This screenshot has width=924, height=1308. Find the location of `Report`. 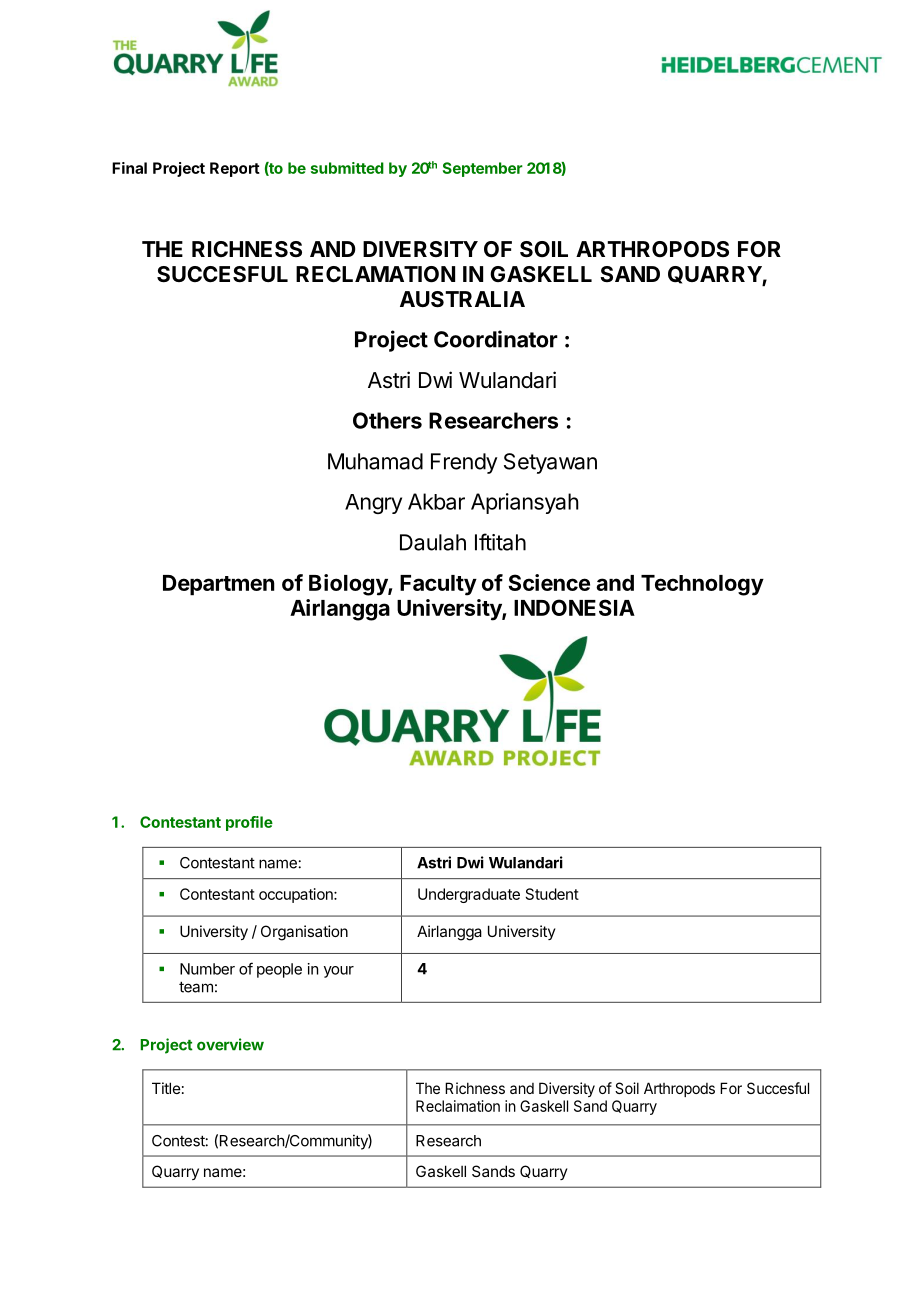

Report is located at coordinates (235, 169).
